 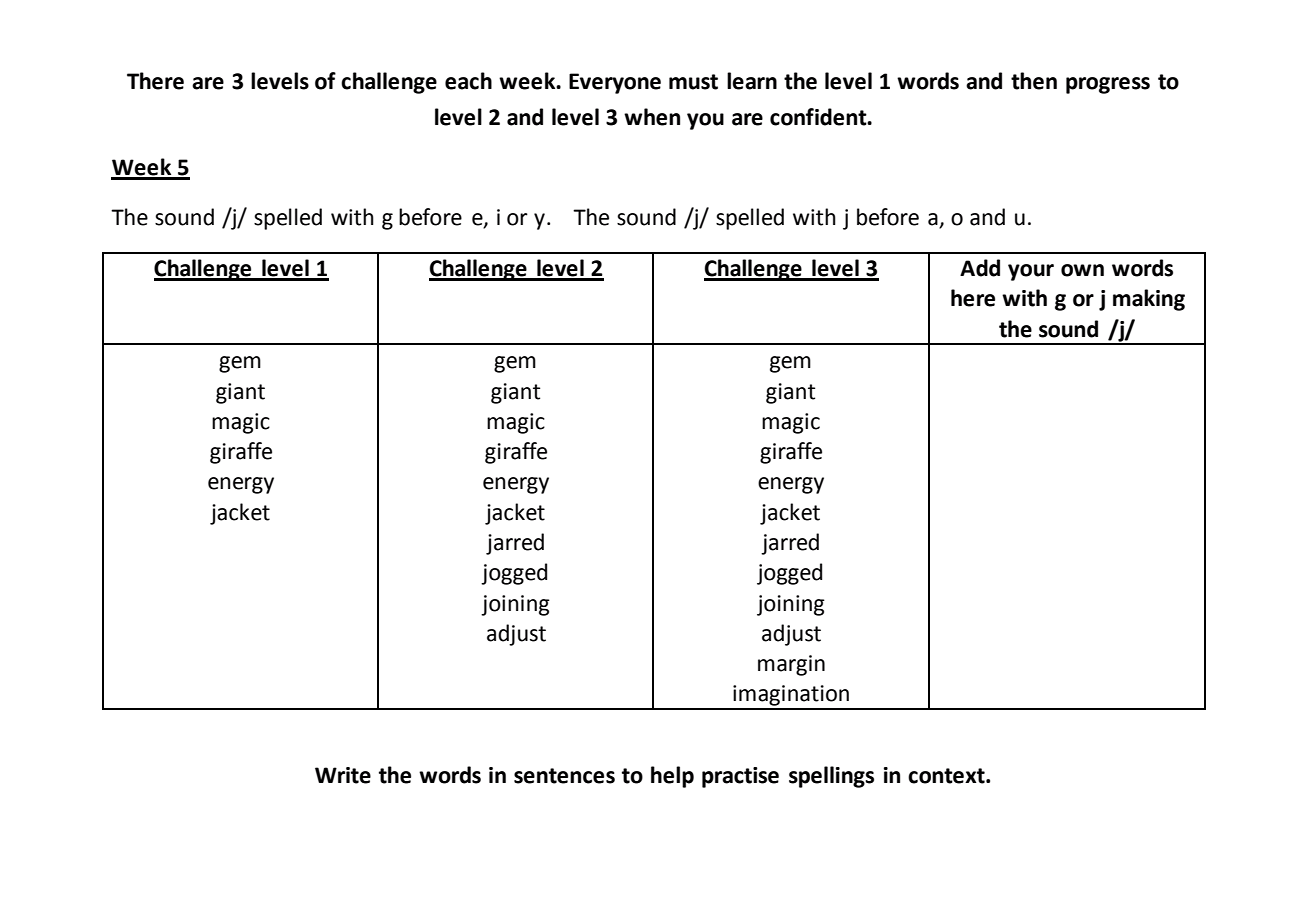 What do you see at coordinates (1031, 272) in the page?
I see `your` at bounding box center [1031, 272].
